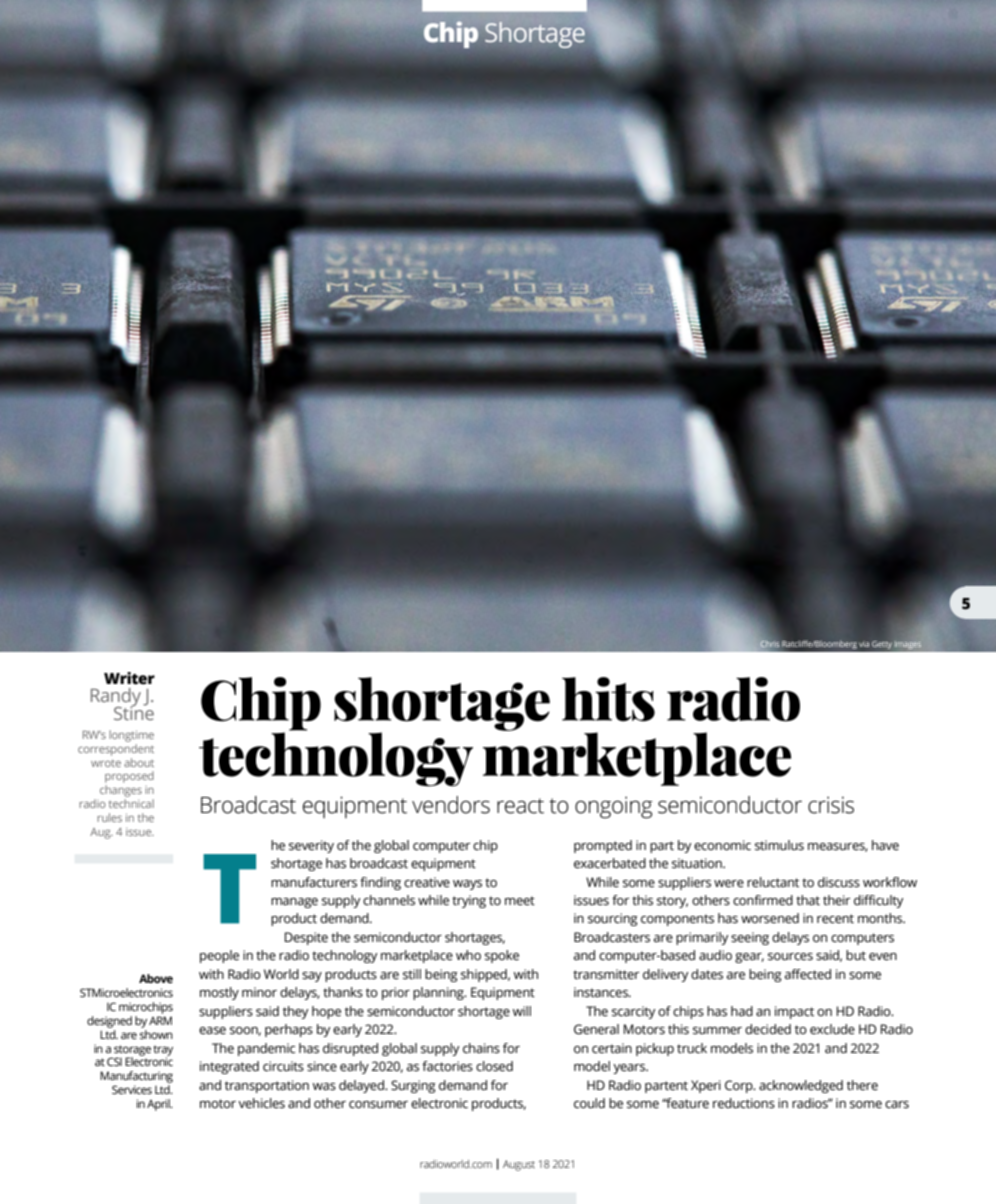  Describe the element at coordinates (520, 806) in the image. I see `react` at that location.
